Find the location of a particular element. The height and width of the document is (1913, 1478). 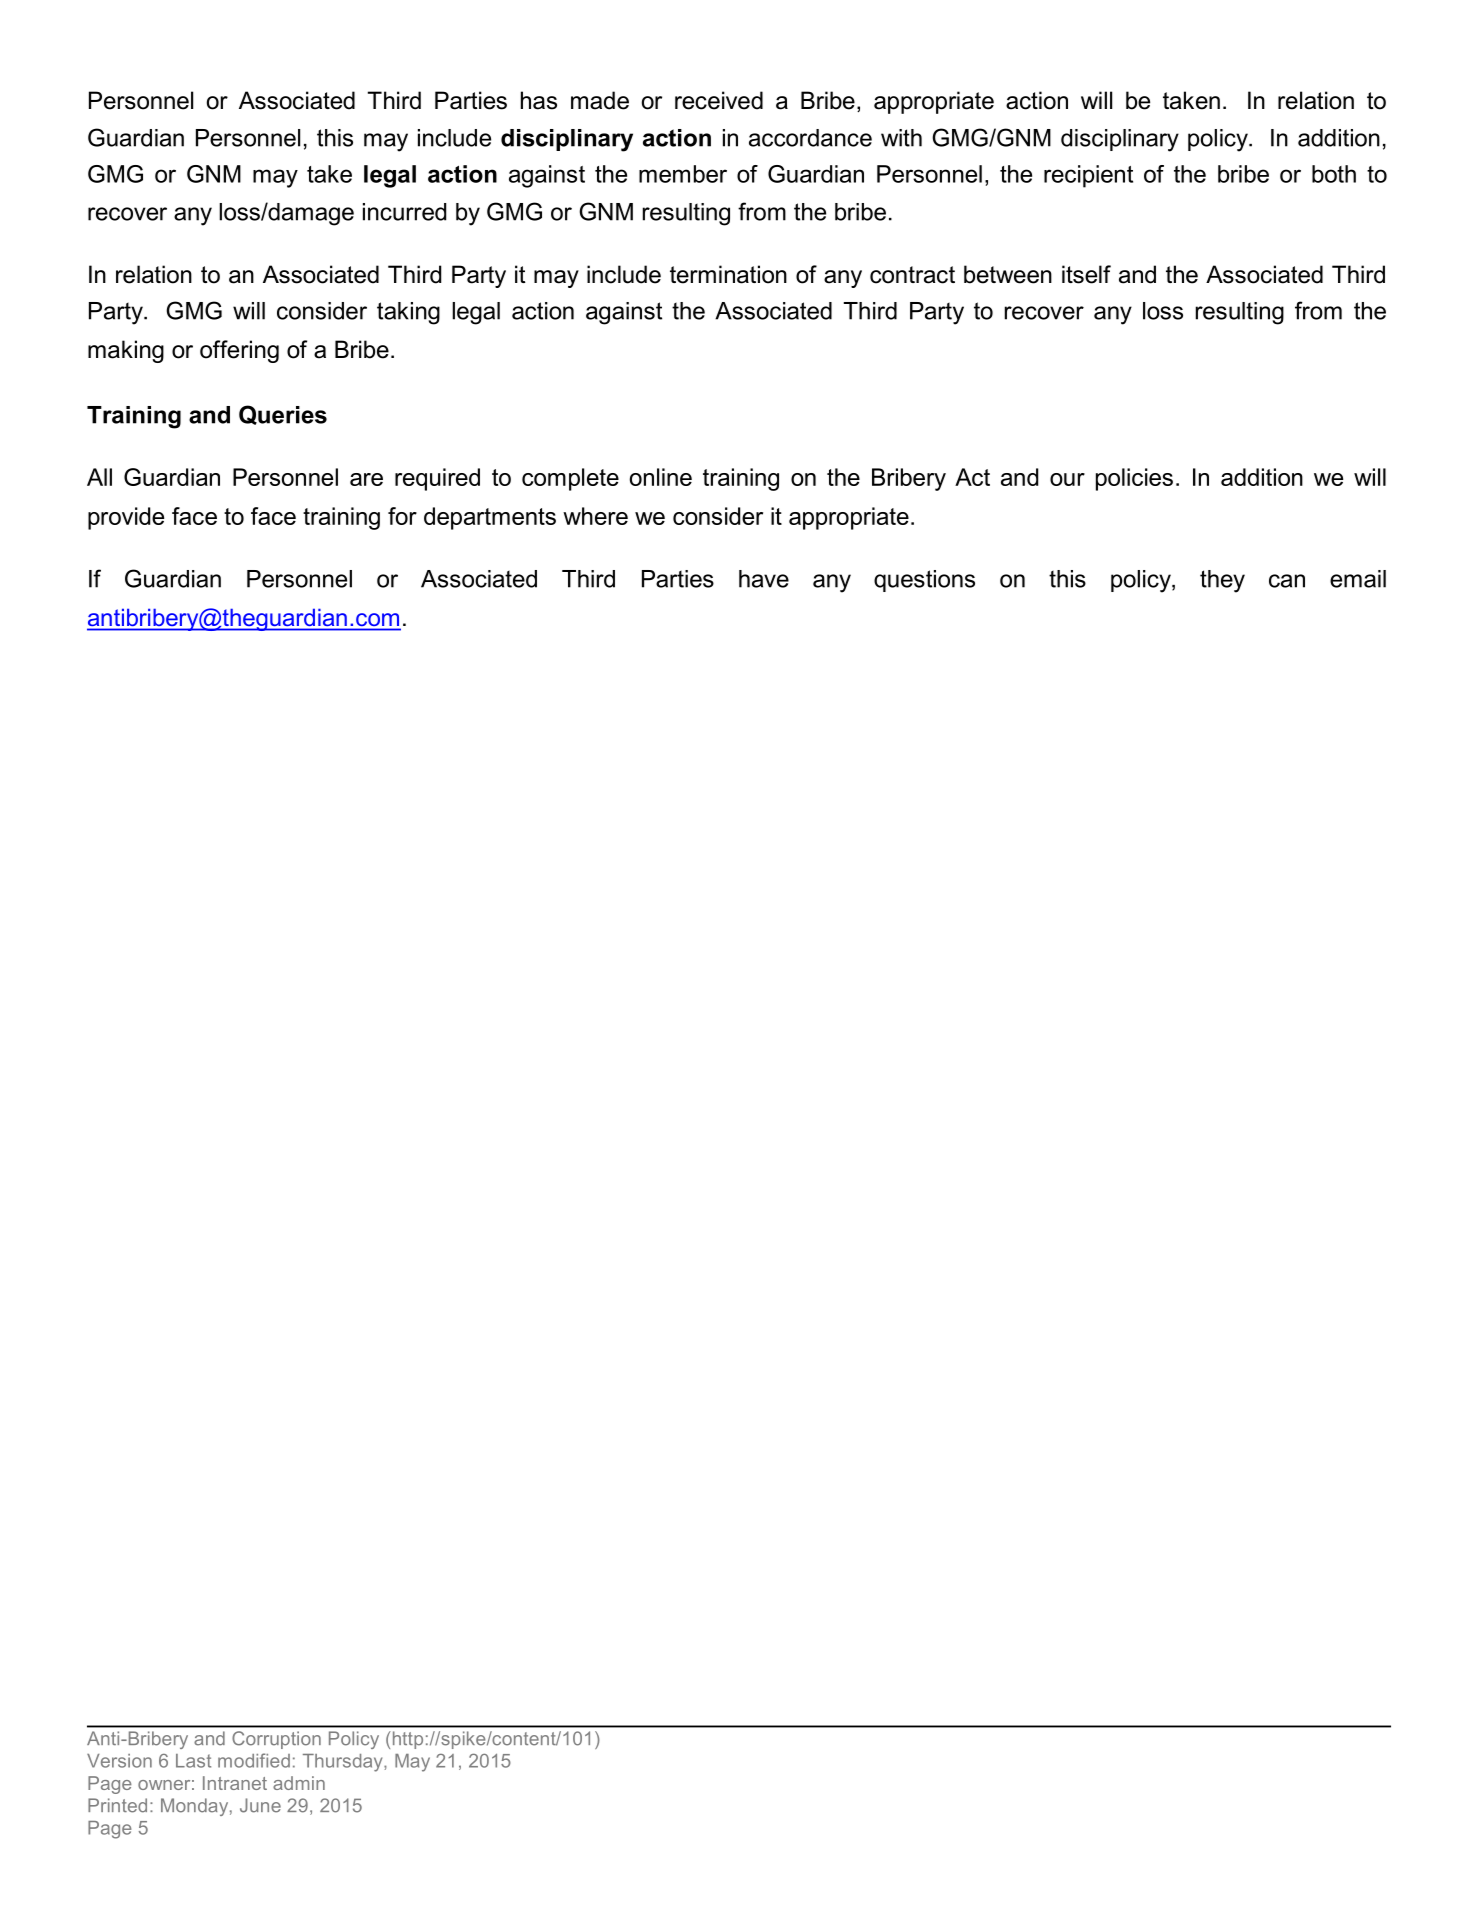

modified is located at coordinates (254, 1760).
